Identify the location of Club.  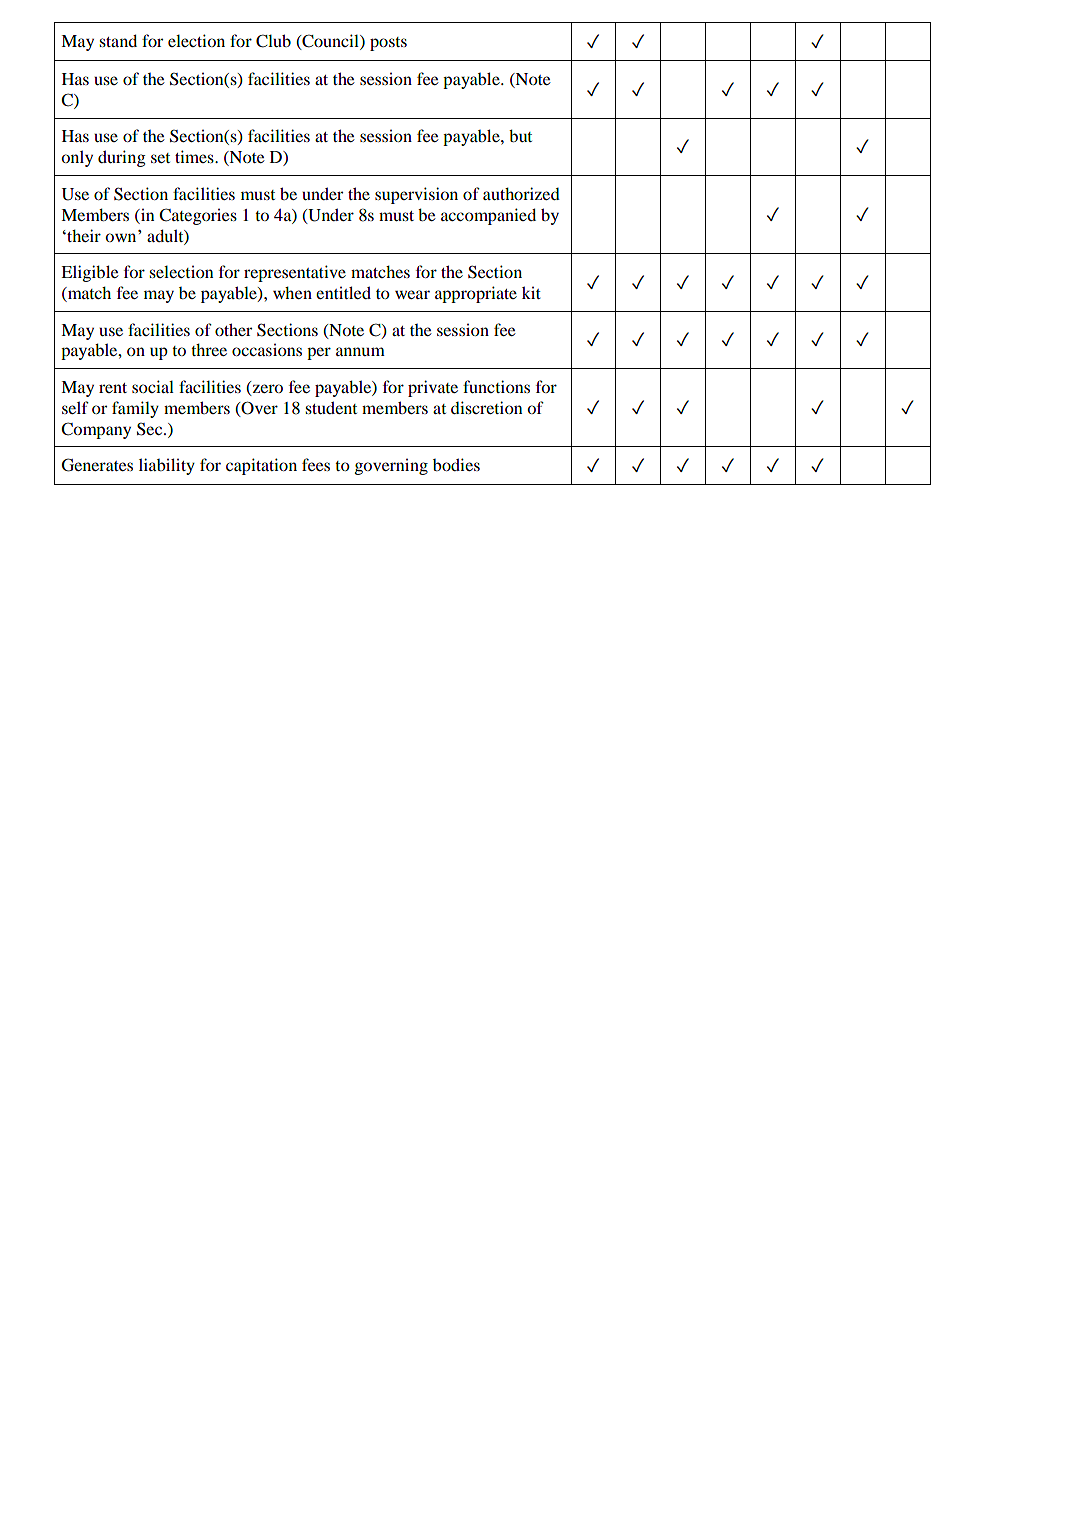
(273, 41).
